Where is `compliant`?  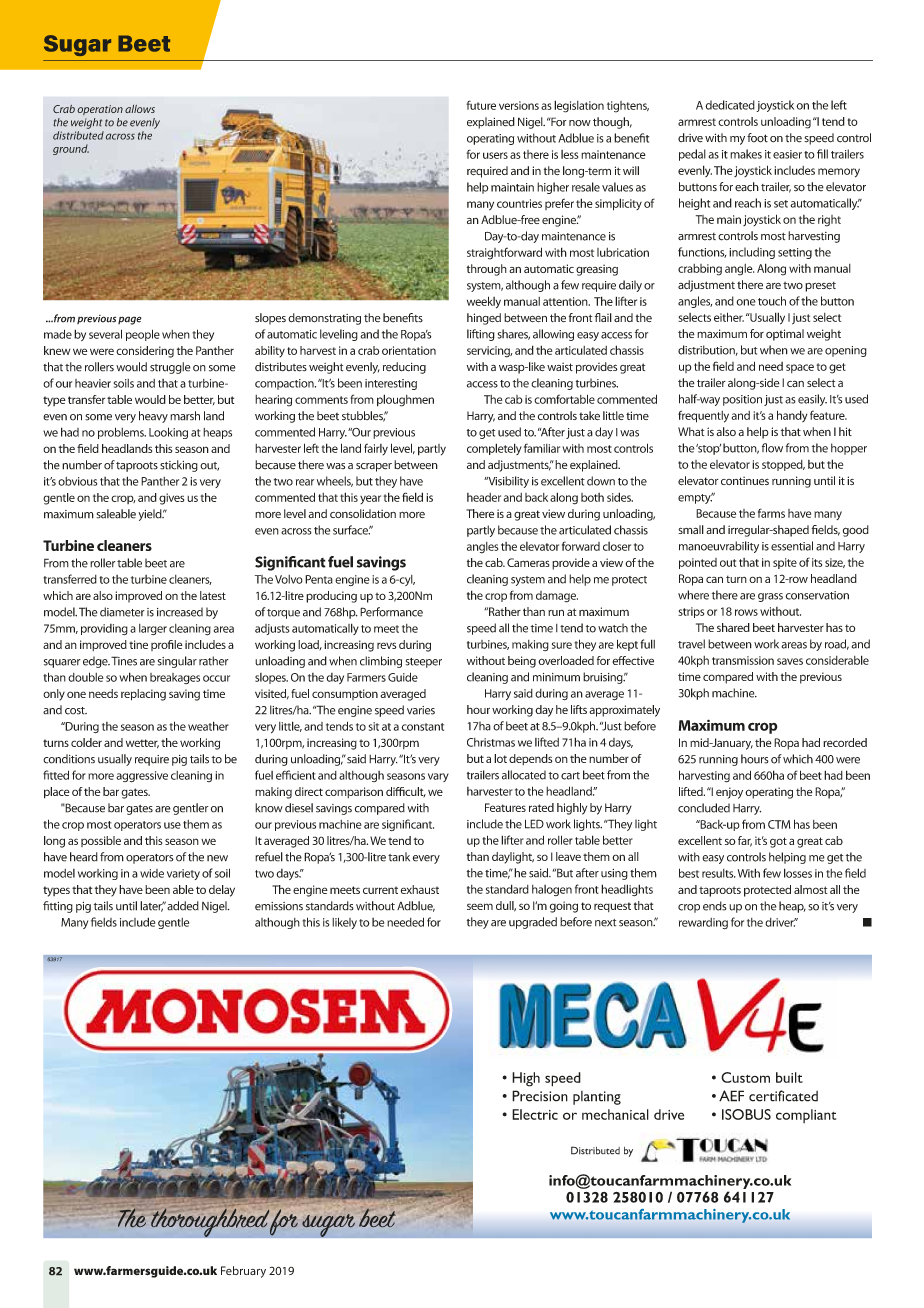
compliant is located at coordinates (806, 1116).
